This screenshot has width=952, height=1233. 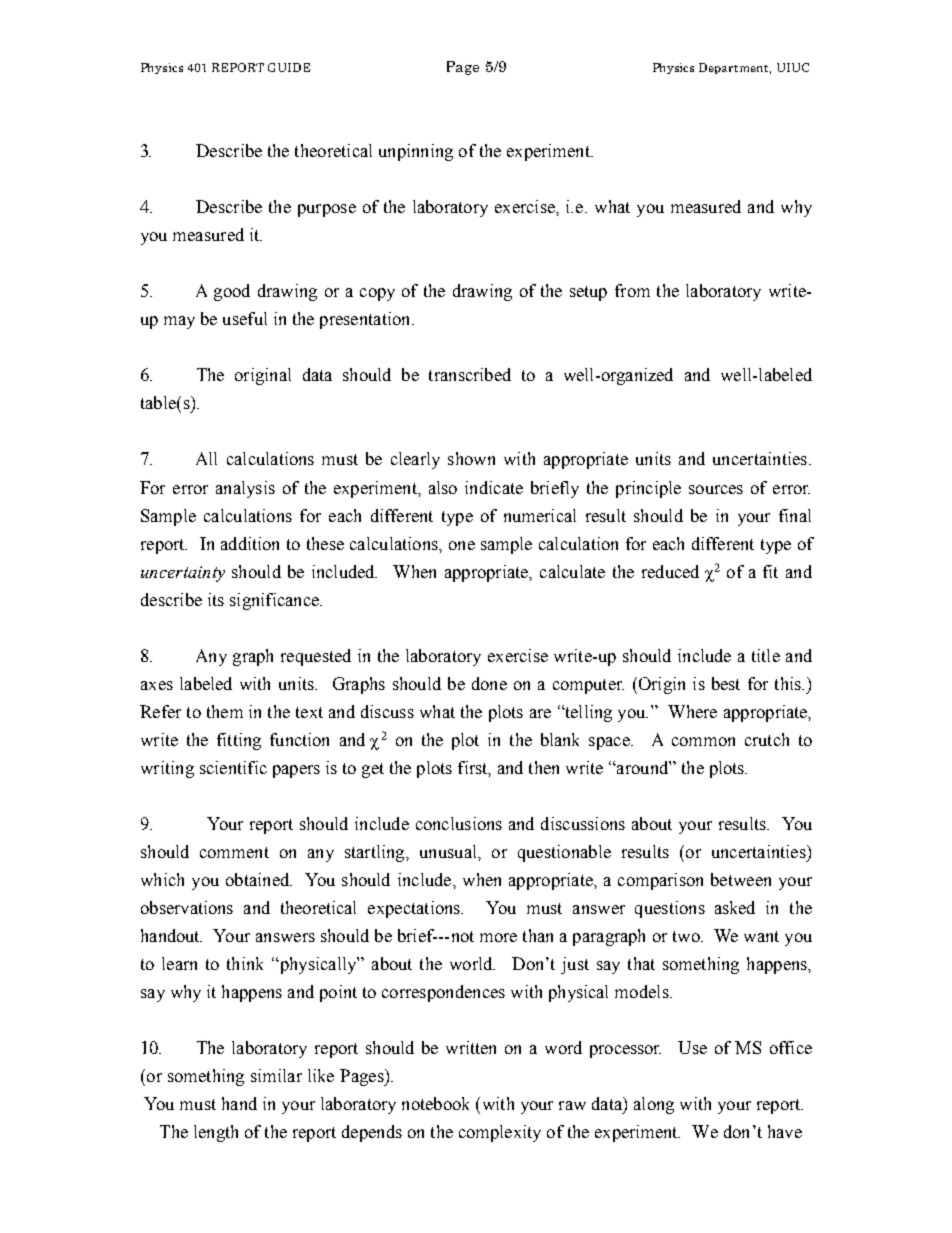 I want to click on first, so click(x=474, y=768).
